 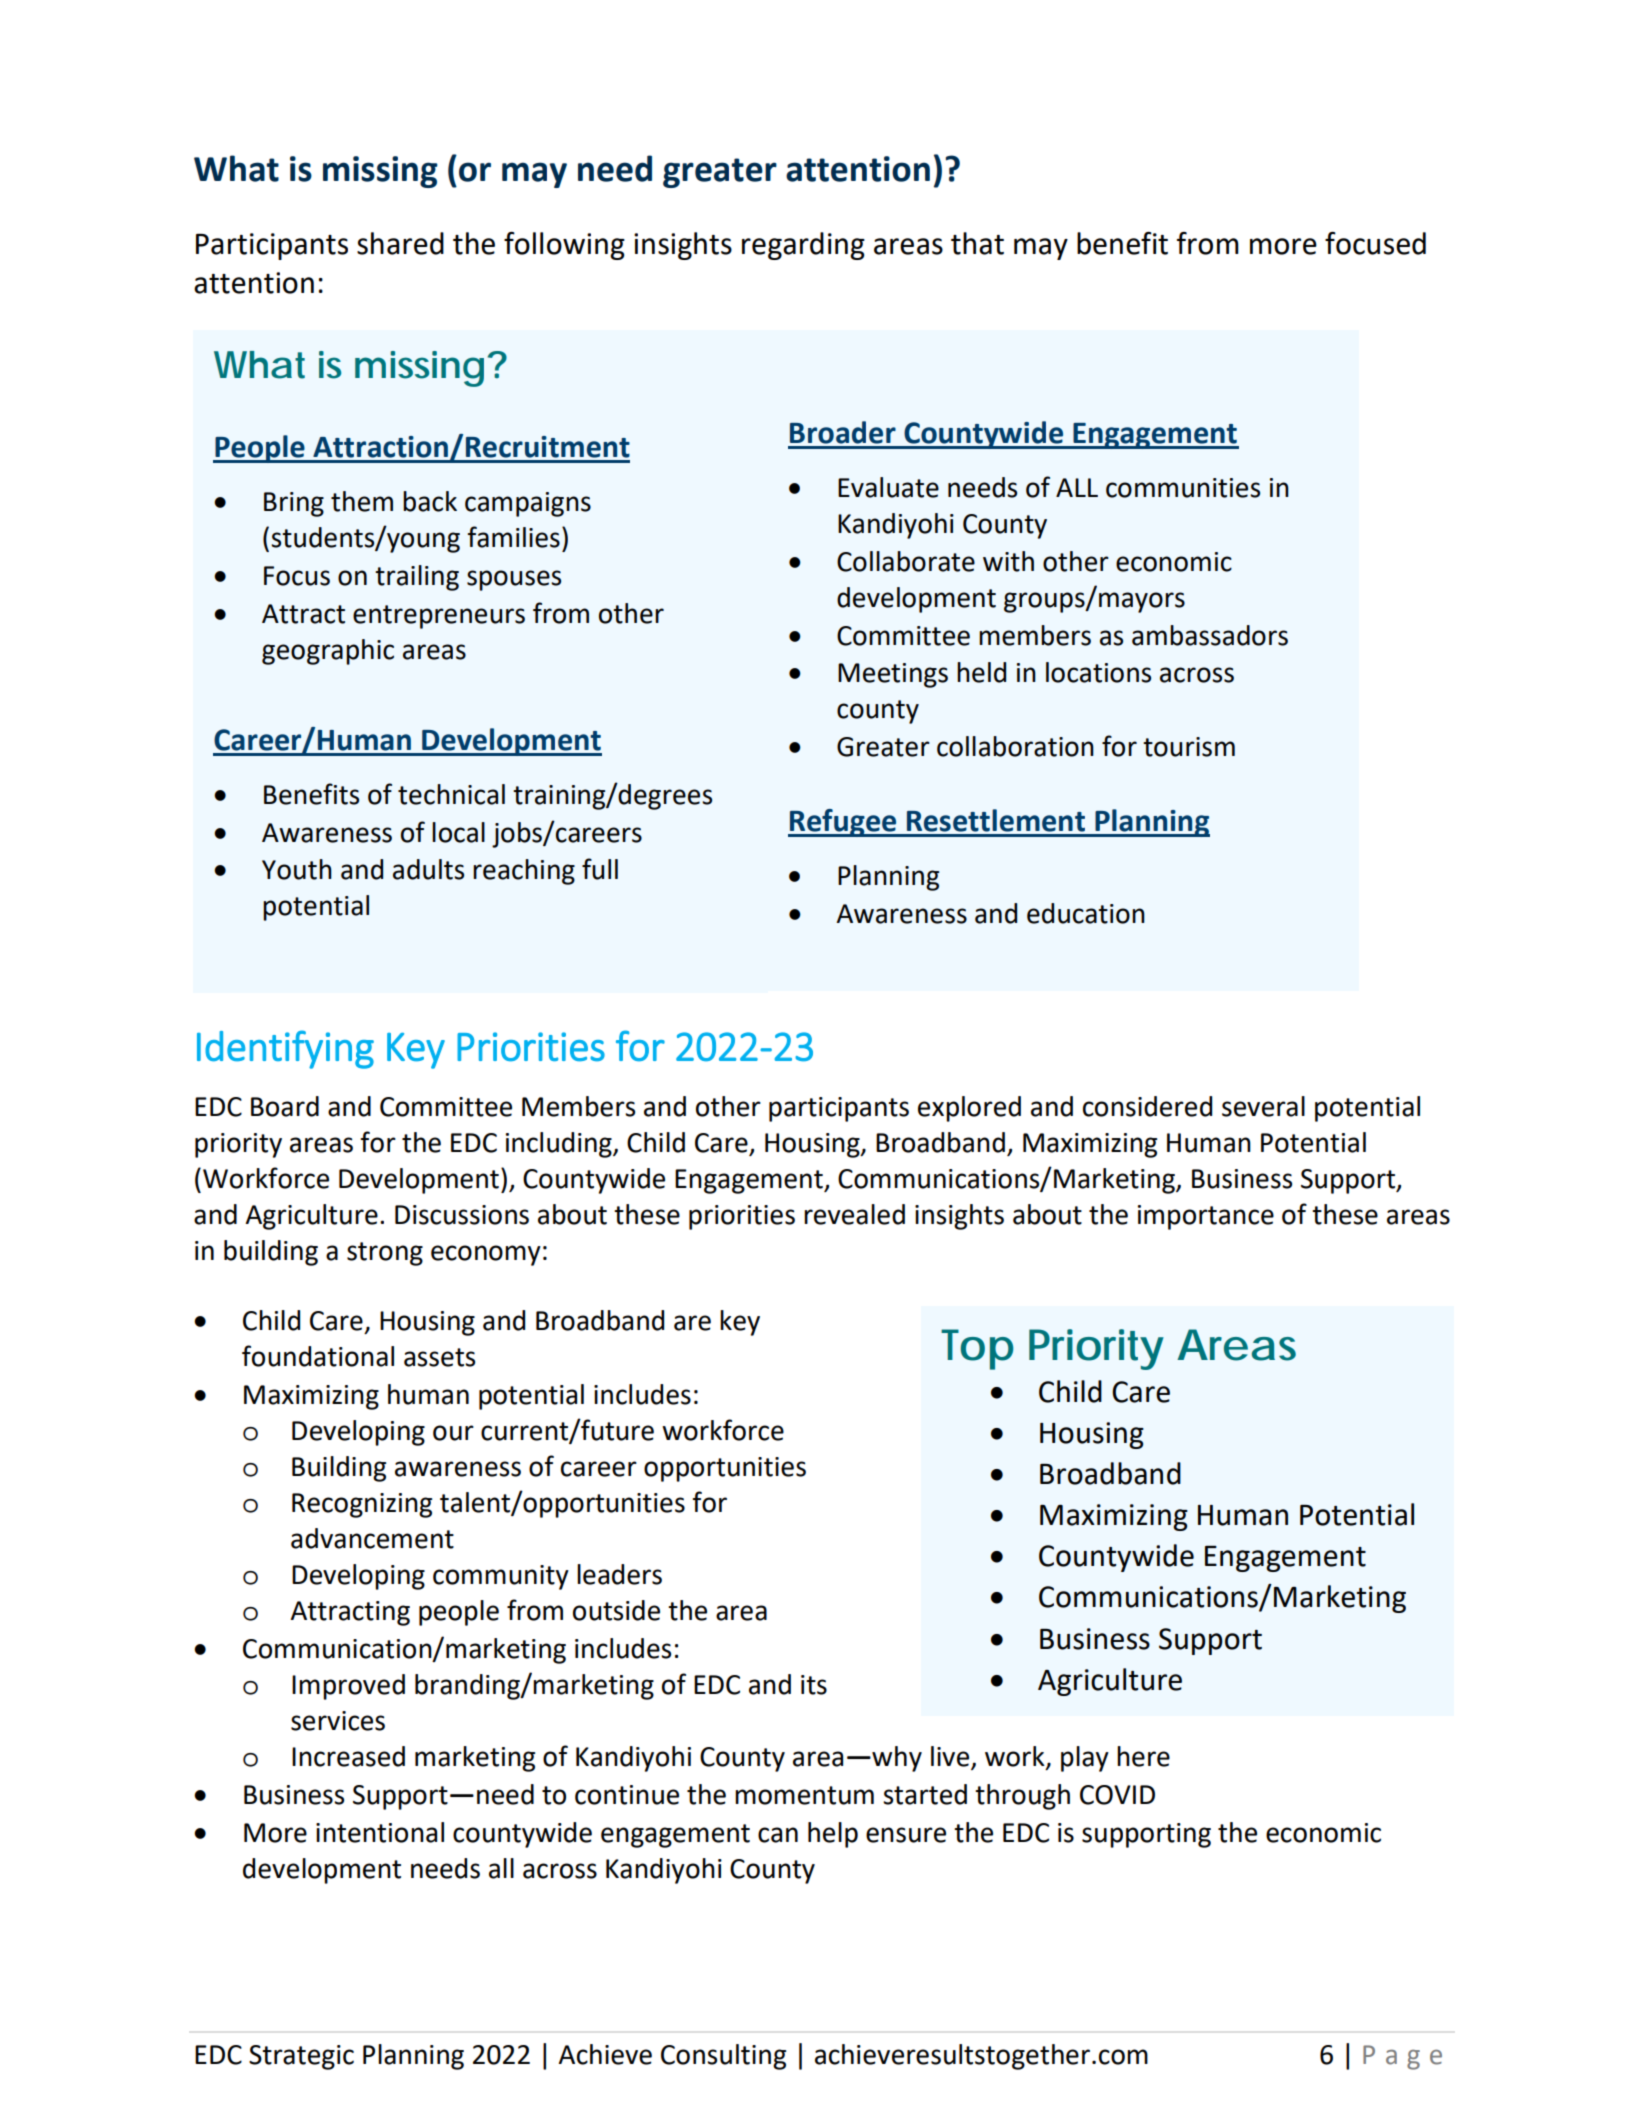 What do you see at coordinates (301, 2057) in the page?
I see `Strategic` at bounding box center [301, 2057].
